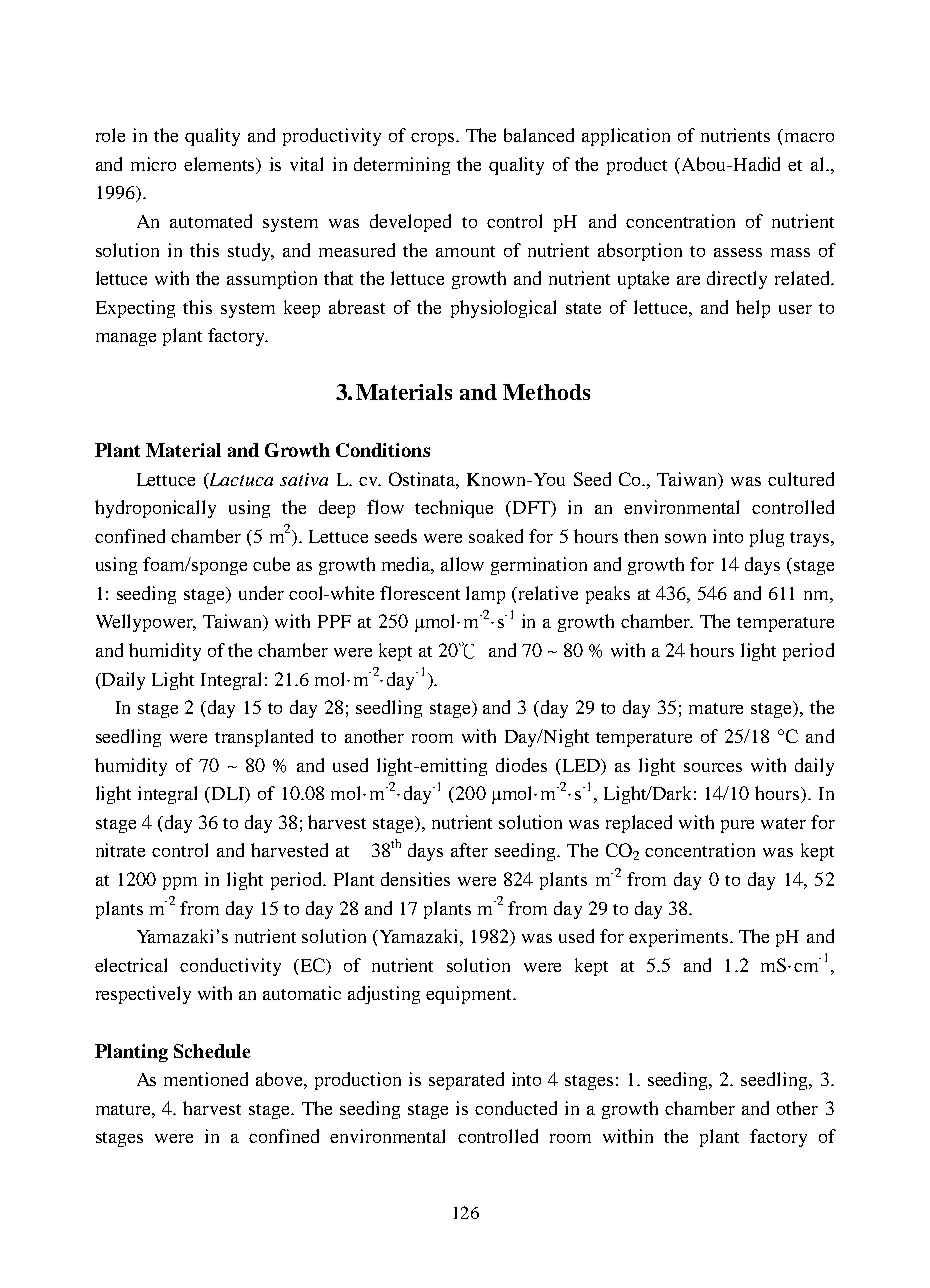  What do you see at coordinates (434, 139) in the page?
I see `crops` at bounding box center [434, 139].
